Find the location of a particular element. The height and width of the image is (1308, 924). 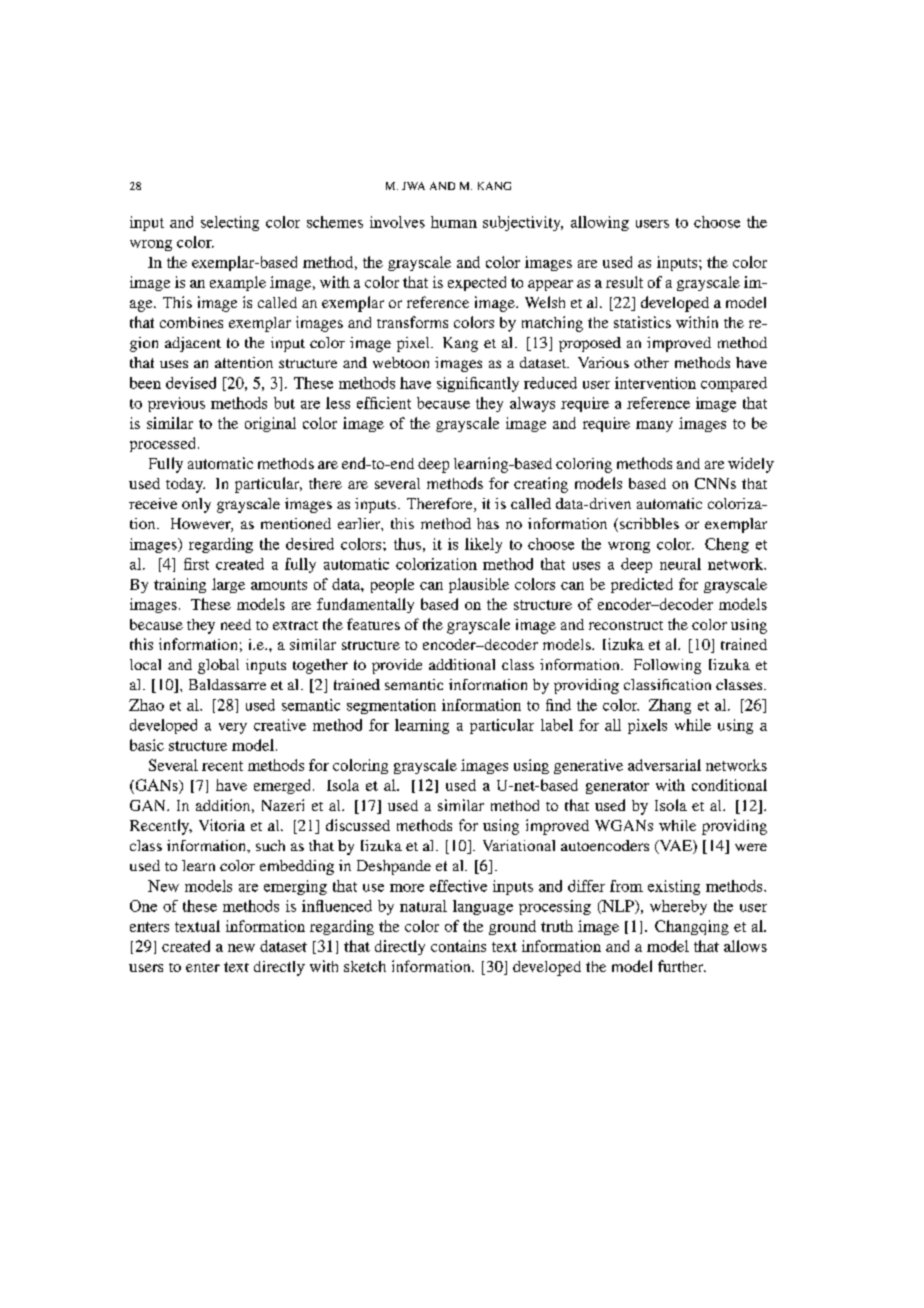

very is located at coordinates (233, 728).
